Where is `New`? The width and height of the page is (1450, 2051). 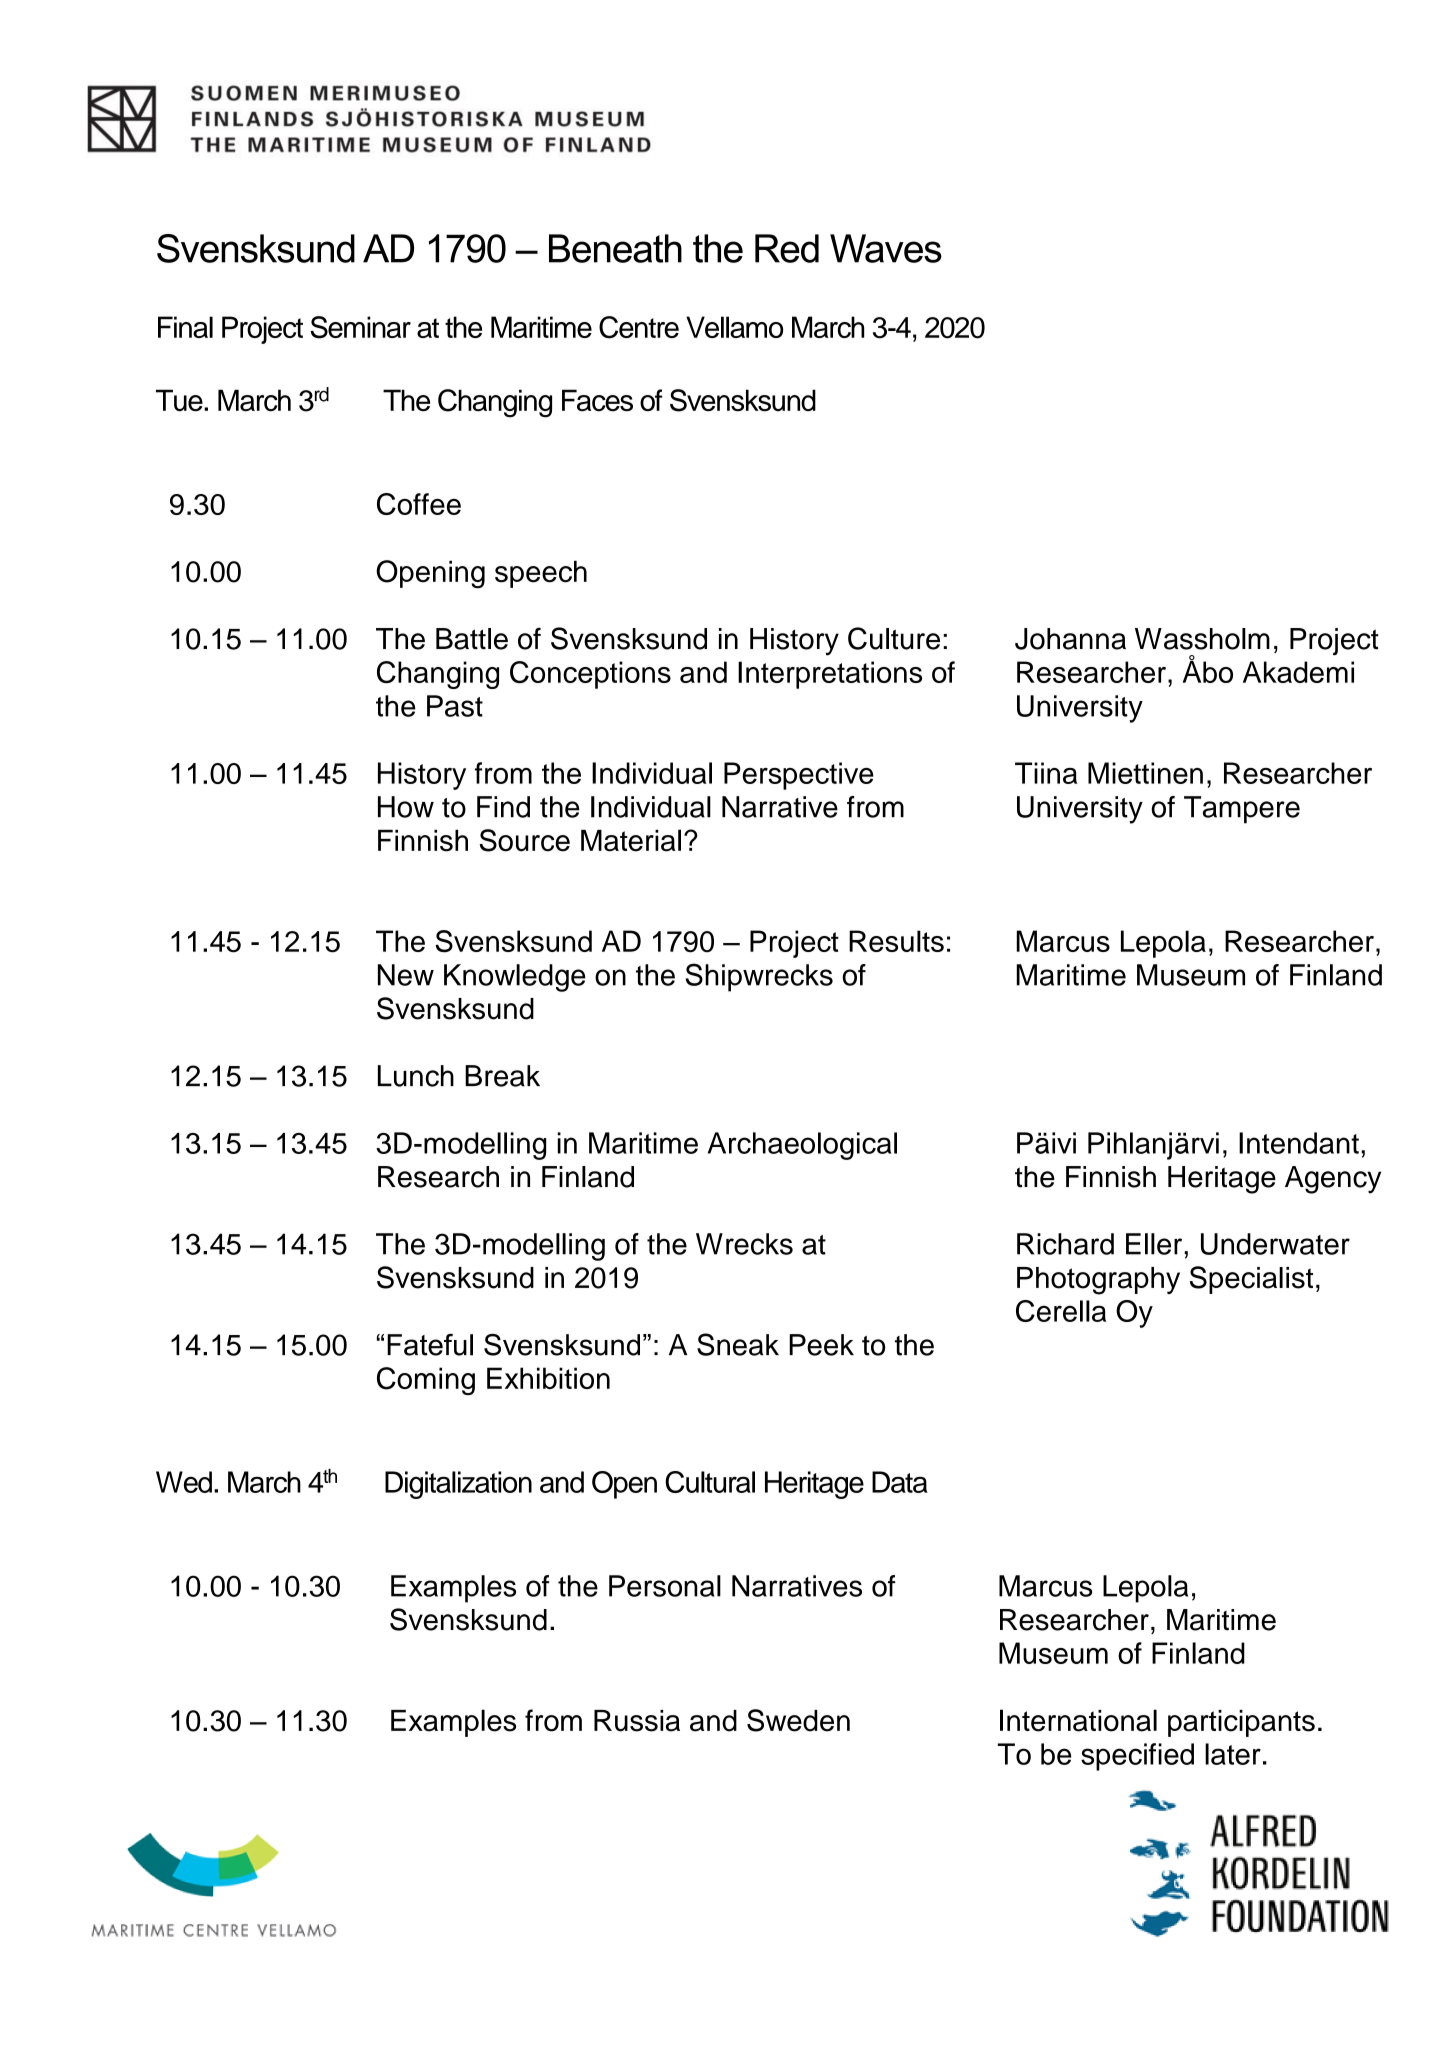 New is located at coordinates (406, 975).
